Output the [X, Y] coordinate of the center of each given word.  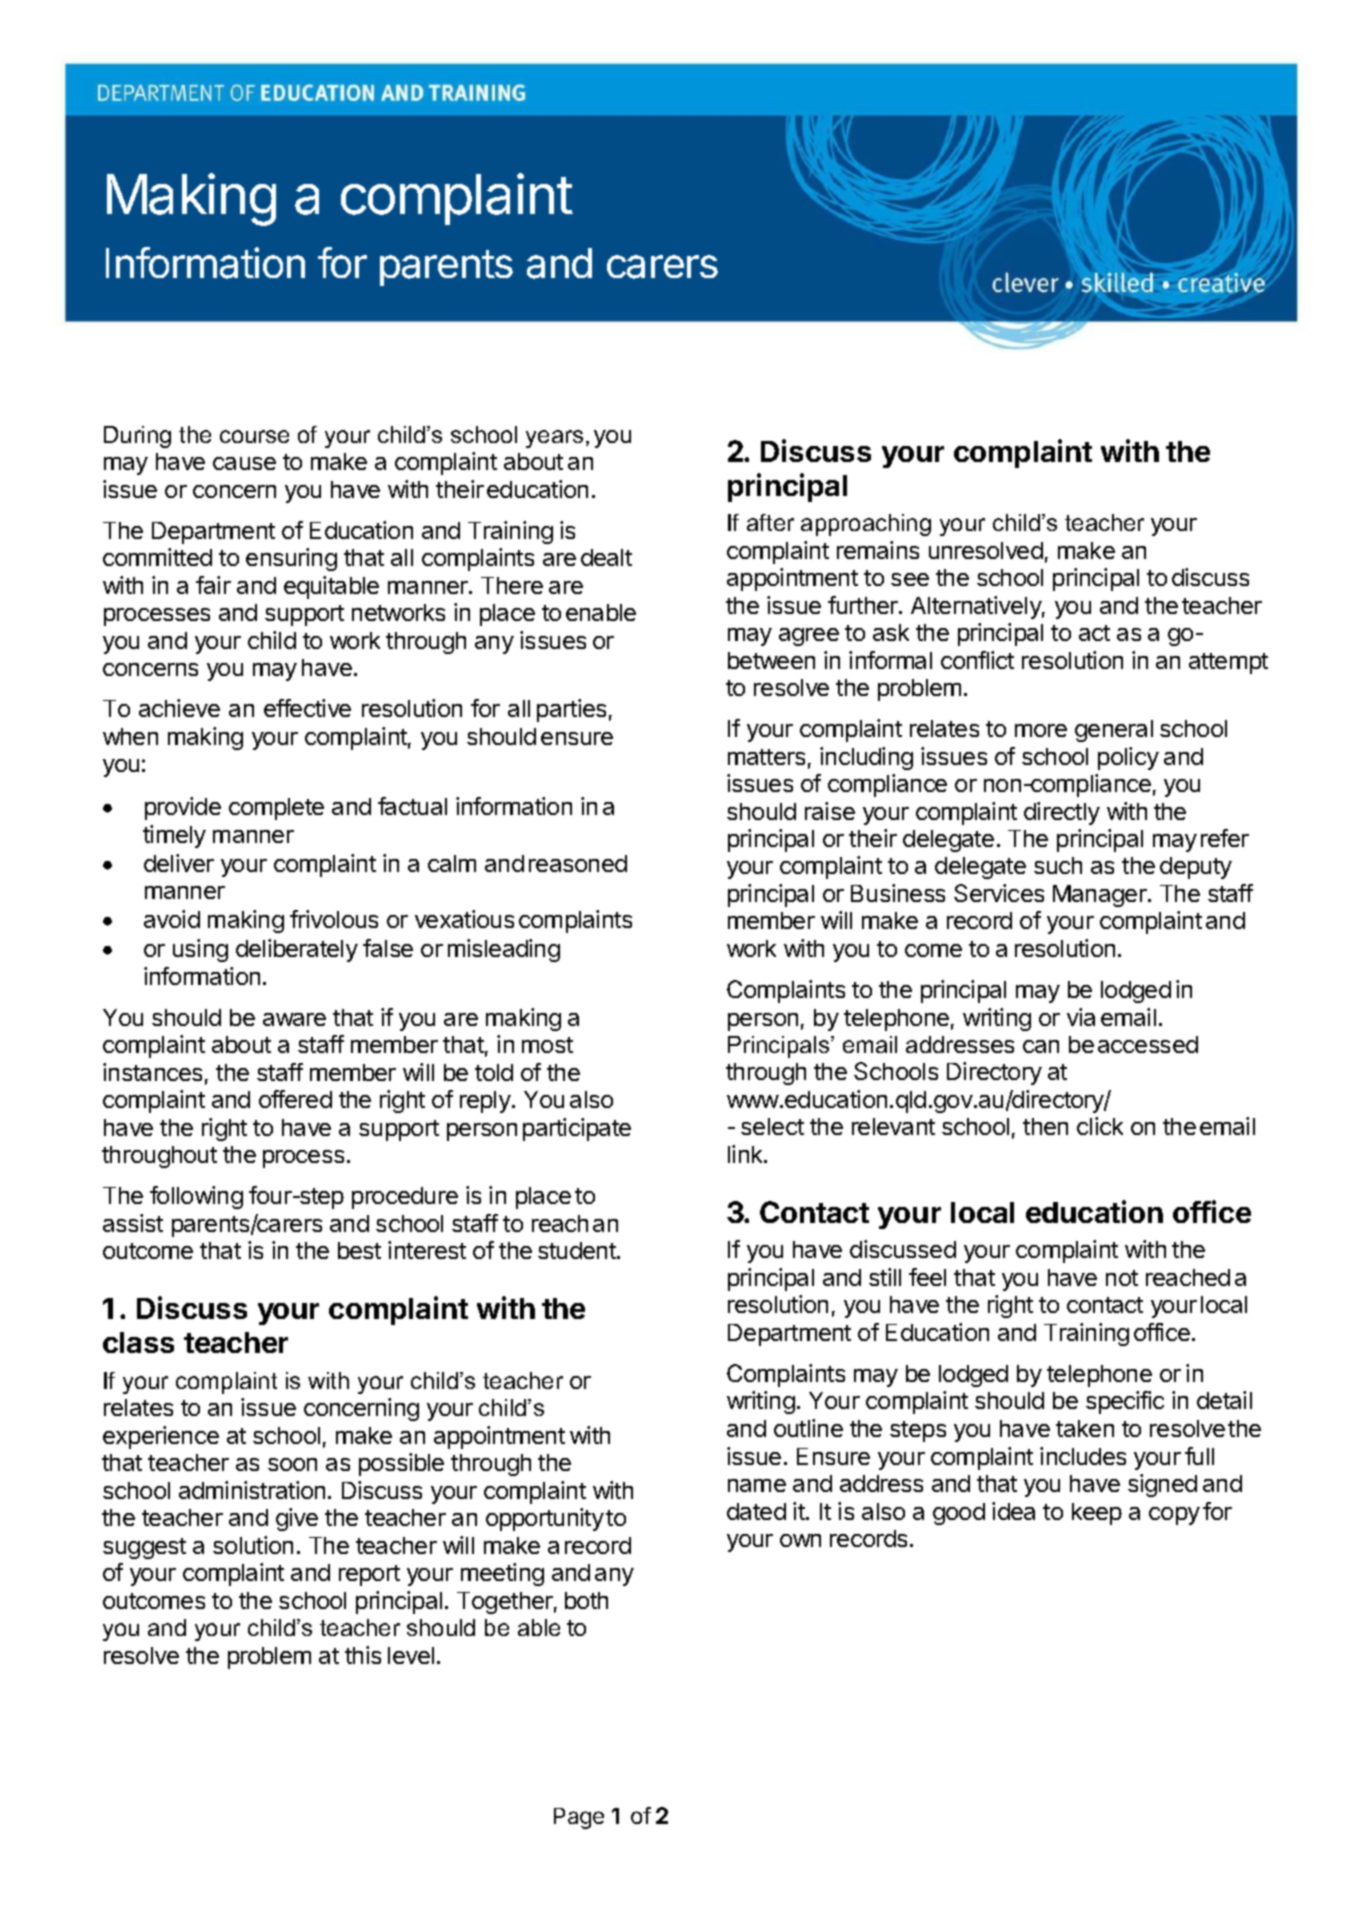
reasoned [578, 863]
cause [244, 463]
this [363, 1655]
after [770, 522]
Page [579, 1818]
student [578, 1250]
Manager [1101, 896]
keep [1097, 1514]
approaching [866, 525]
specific [1125, 1402]
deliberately [297, 950]
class [138, 1342]
